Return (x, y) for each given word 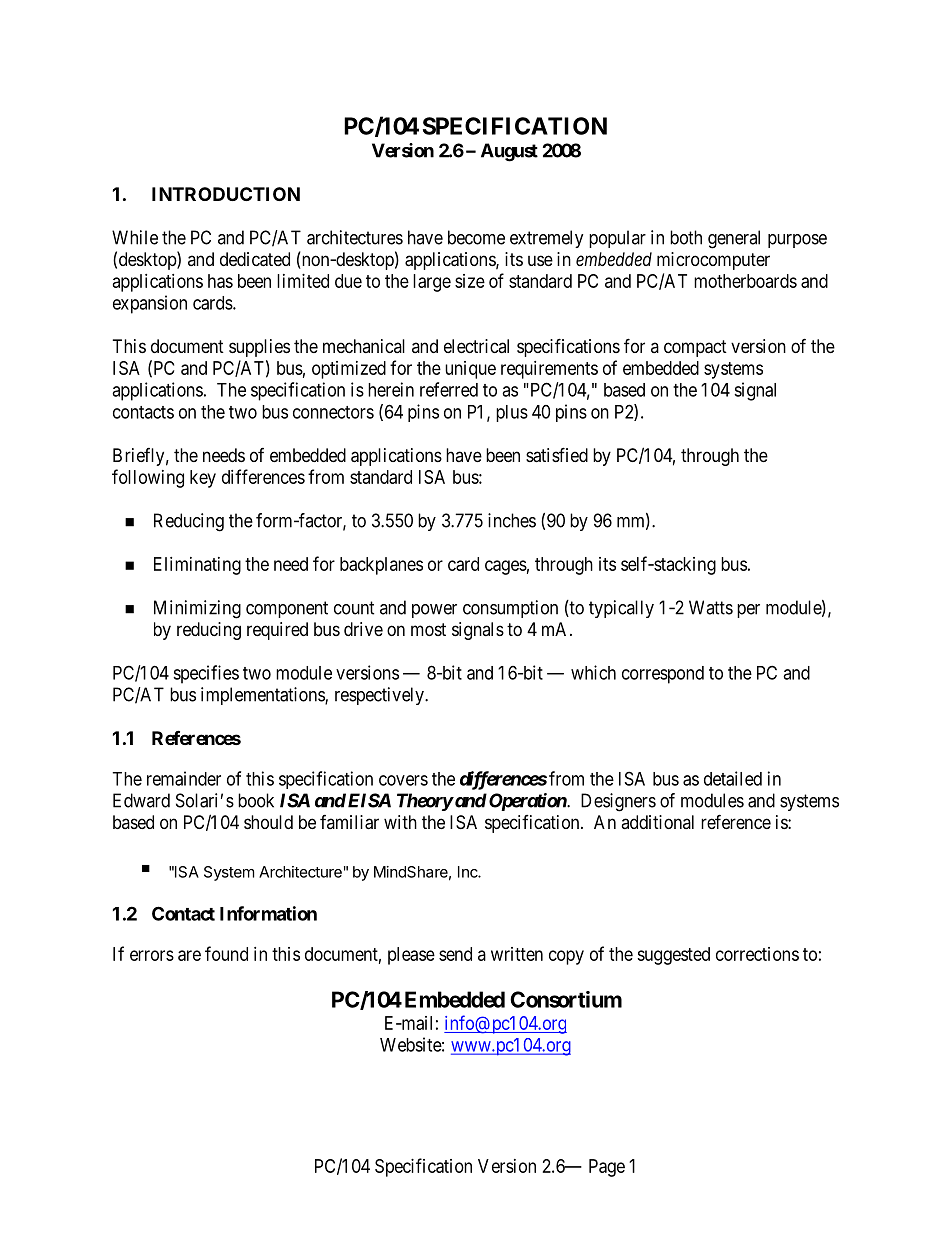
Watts (711, 607)
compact (695, 348)
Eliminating (197, 566)
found (226, 953)
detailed (733, 778)
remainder (184, 778)
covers (403, 780)
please (411, 956)
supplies (259, 348)
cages (506, 567)
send (455, 954)
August (509, 152)
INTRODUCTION (226, 194)
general (734, 239)
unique (470, 370)
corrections (757, 954)
